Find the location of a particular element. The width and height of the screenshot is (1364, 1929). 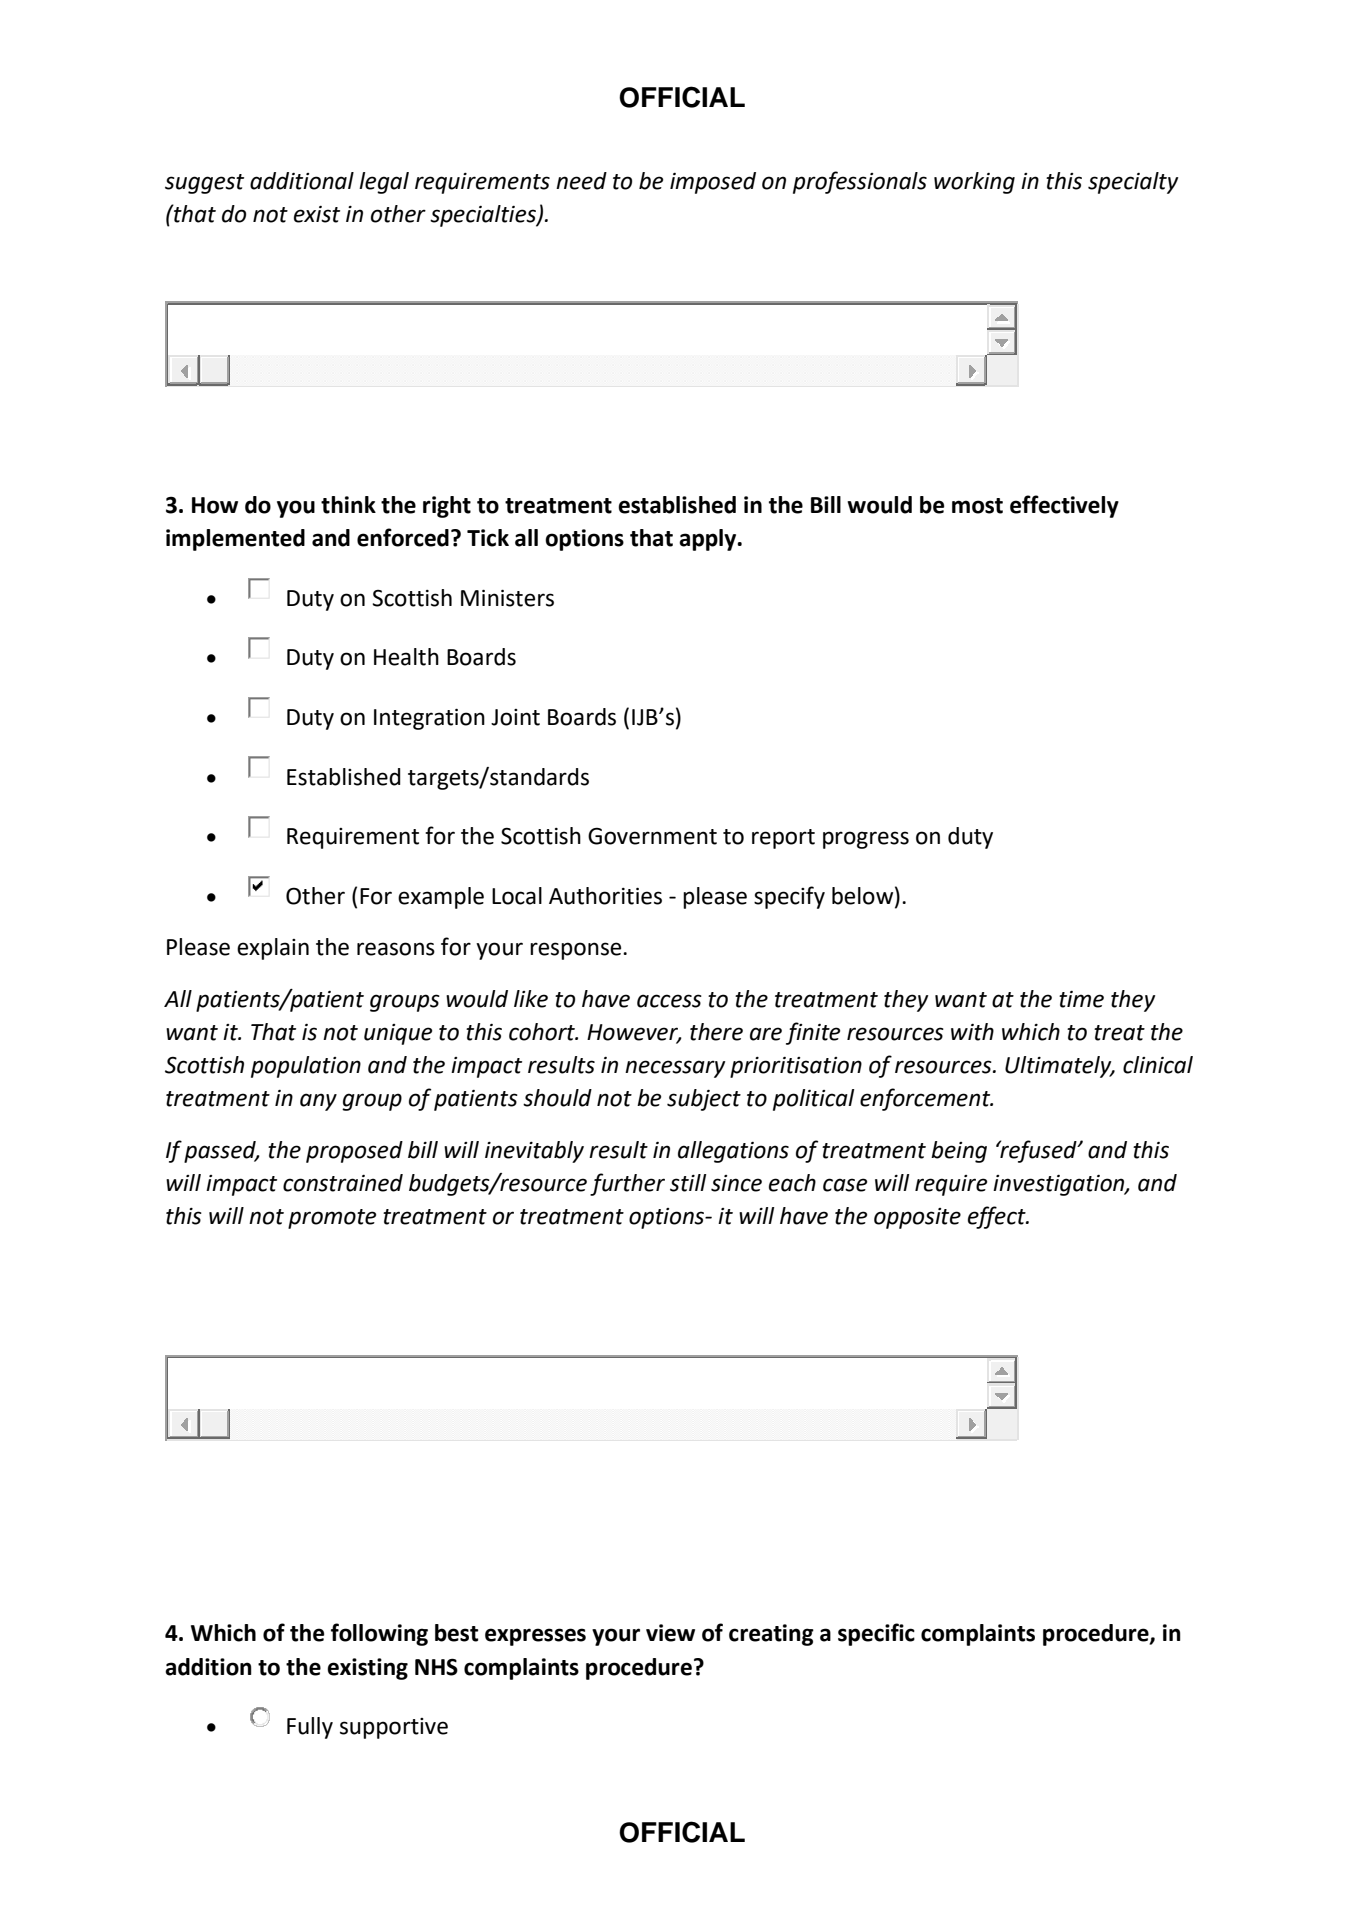

working is located at coordinates (974, 183).
